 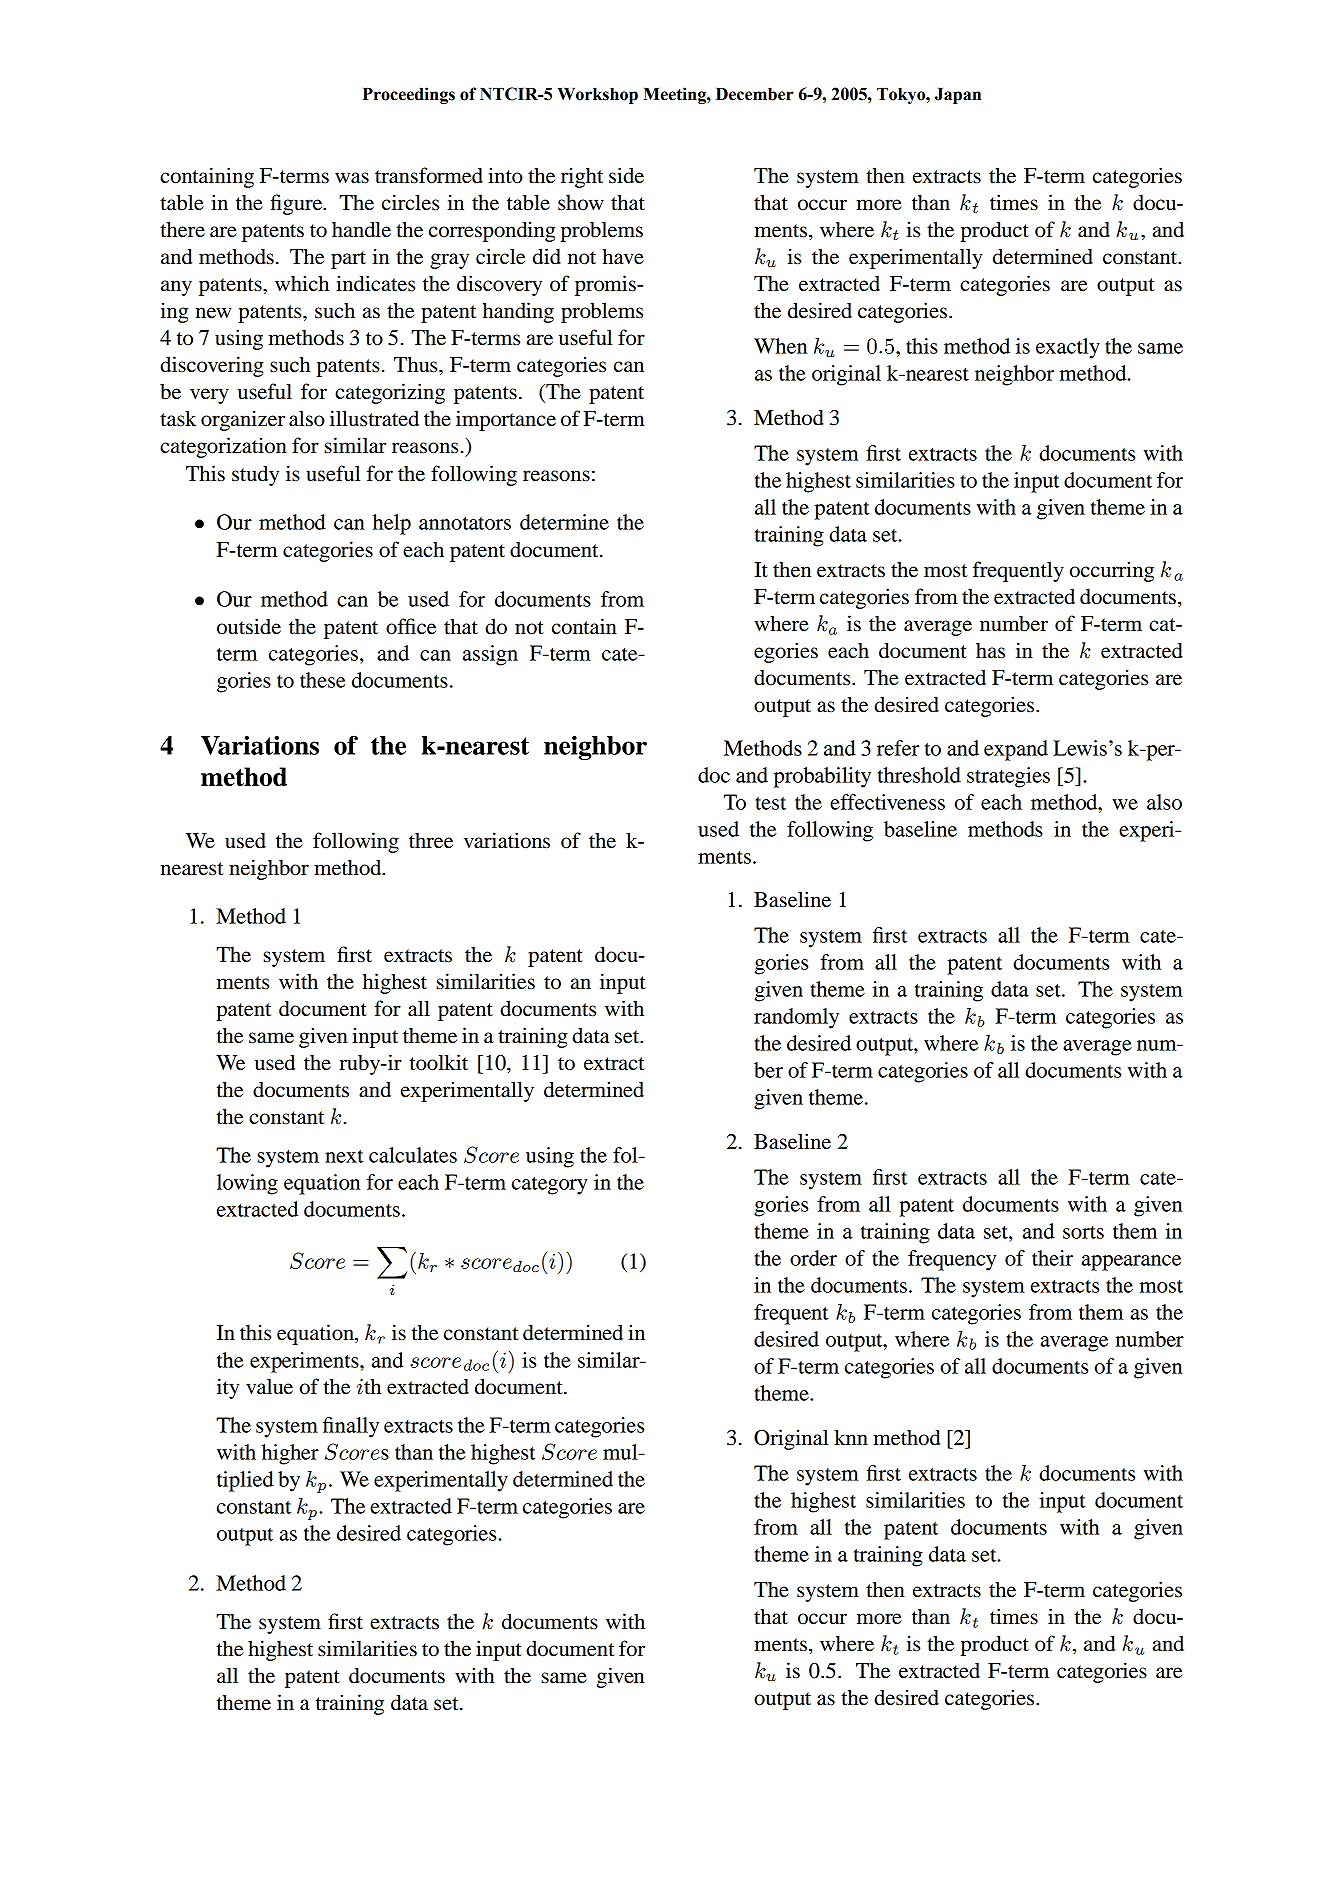 I want to click on Workshop, so click(x=598, y=96).
